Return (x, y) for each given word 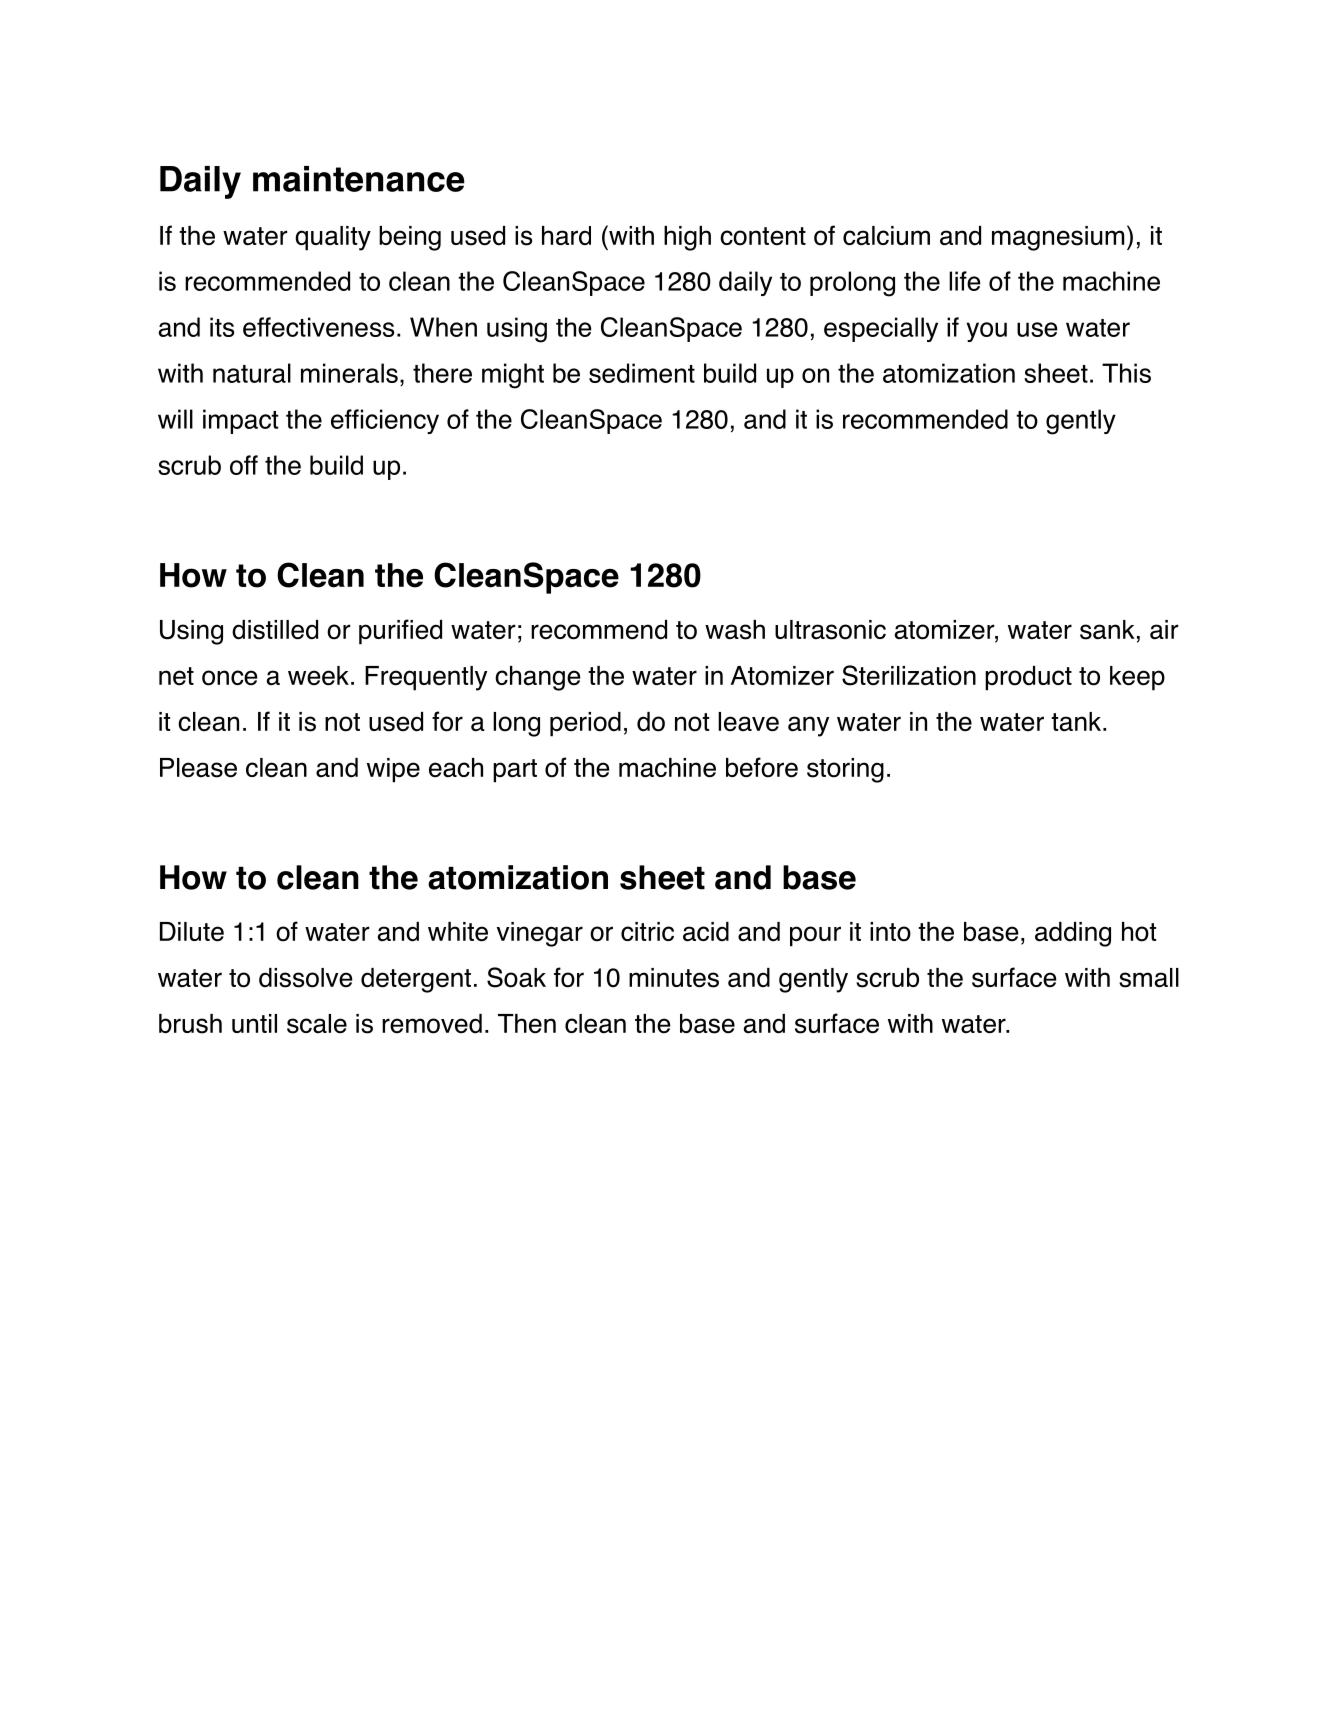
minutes (674, 978)
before (762, 767)
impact (240, 421)
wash (735, 630)
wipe (393, 770)
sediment (642, 373)
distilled (275, 630)
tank (1077, 721)
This (1126, 373)
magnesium (1058, 238)
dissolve (306, 978)
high (687, 238)
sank (1107, 630)
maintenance (359, 179)
